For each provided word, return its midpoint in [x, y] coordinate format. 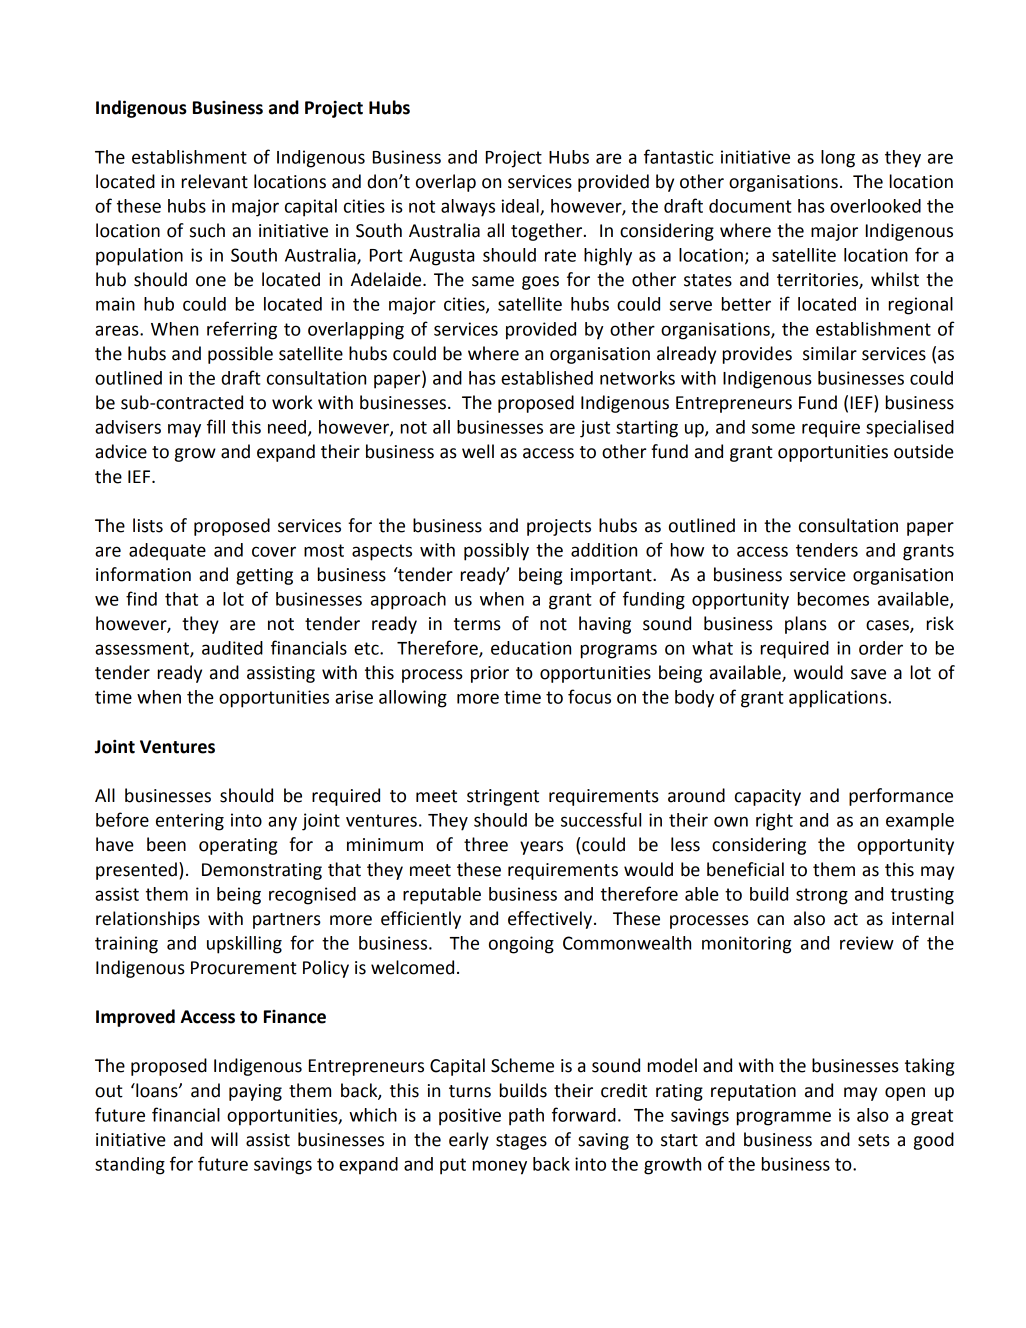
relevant [215, 181]
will [224, 1139]
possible [240, 355]
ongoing [521, 945]
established [547, 378]
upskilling [244, 945]
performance [901, 797]
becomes [833, 599]
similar [830, 353]
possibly [496, 552]
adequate [167, 552]
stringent [503, 797]
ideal [521, 207]
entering [190, 822]
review [867, 943]
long [838, 159]
